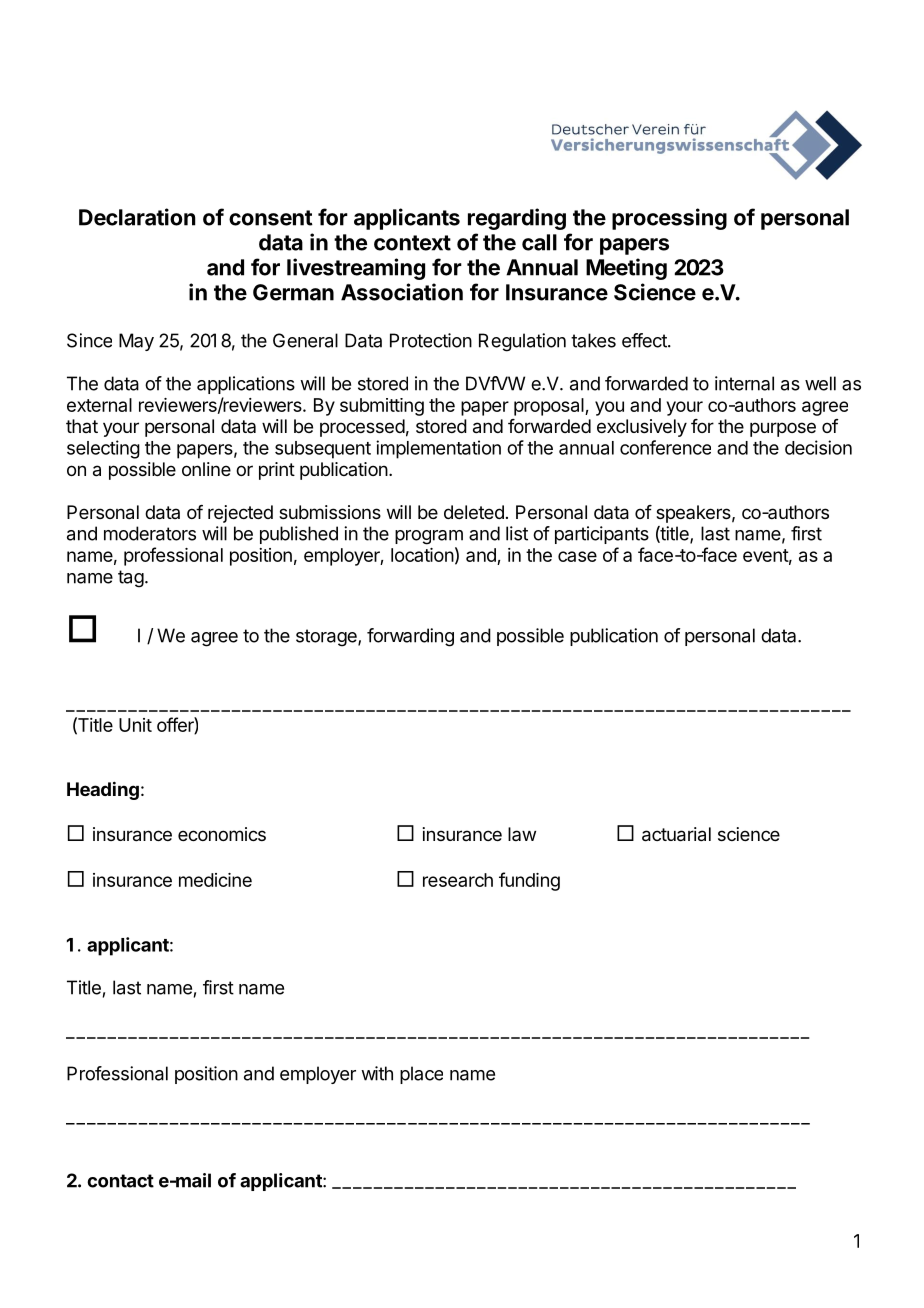  What do you see at coordinates (458, 880) in the page?
I see `research` at bounding box center [458, 880].
